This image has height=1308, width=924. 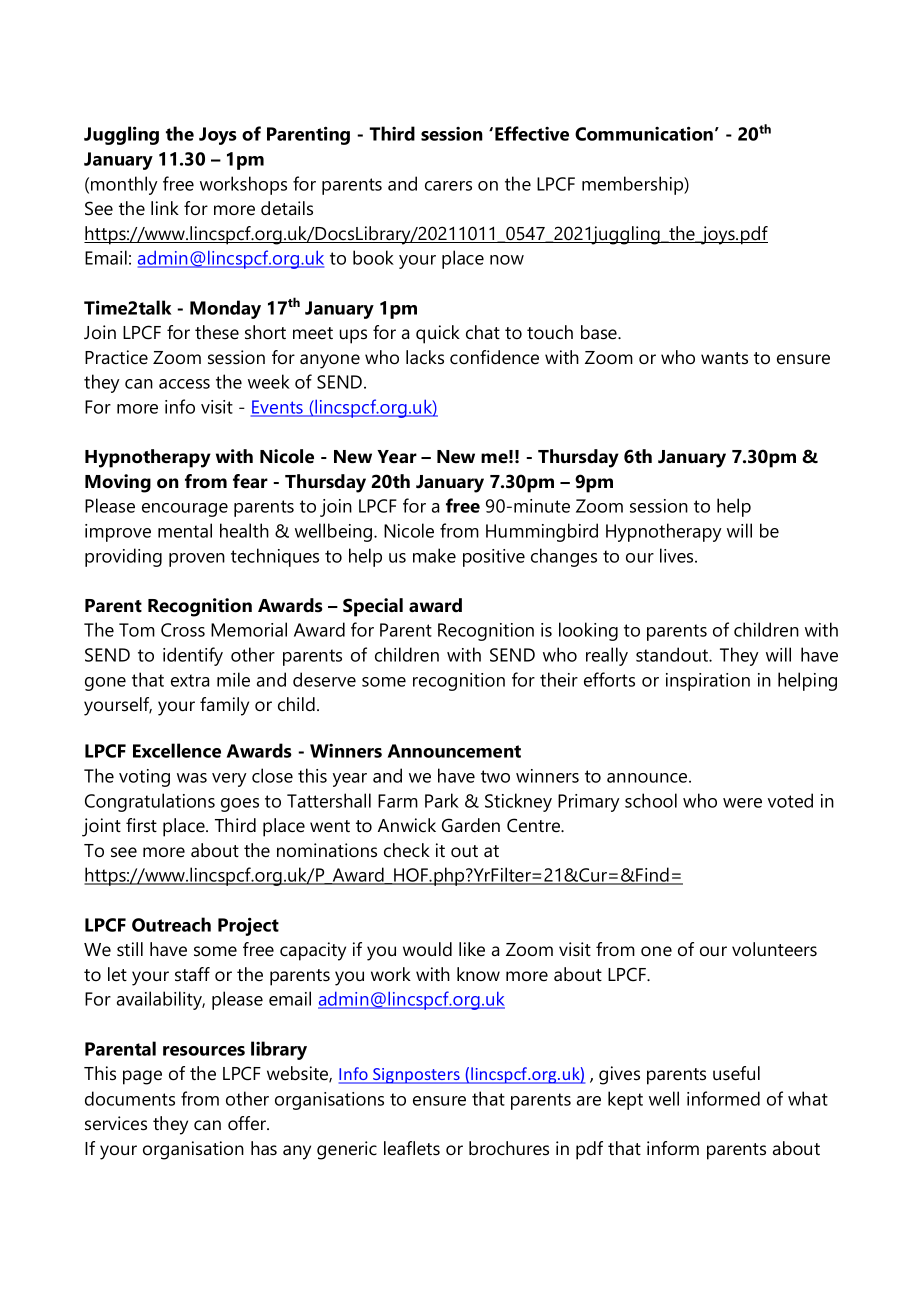 What do you see at coordinates (678, 555) in the image?
I see `lives` at bounding box center [678, 555].
